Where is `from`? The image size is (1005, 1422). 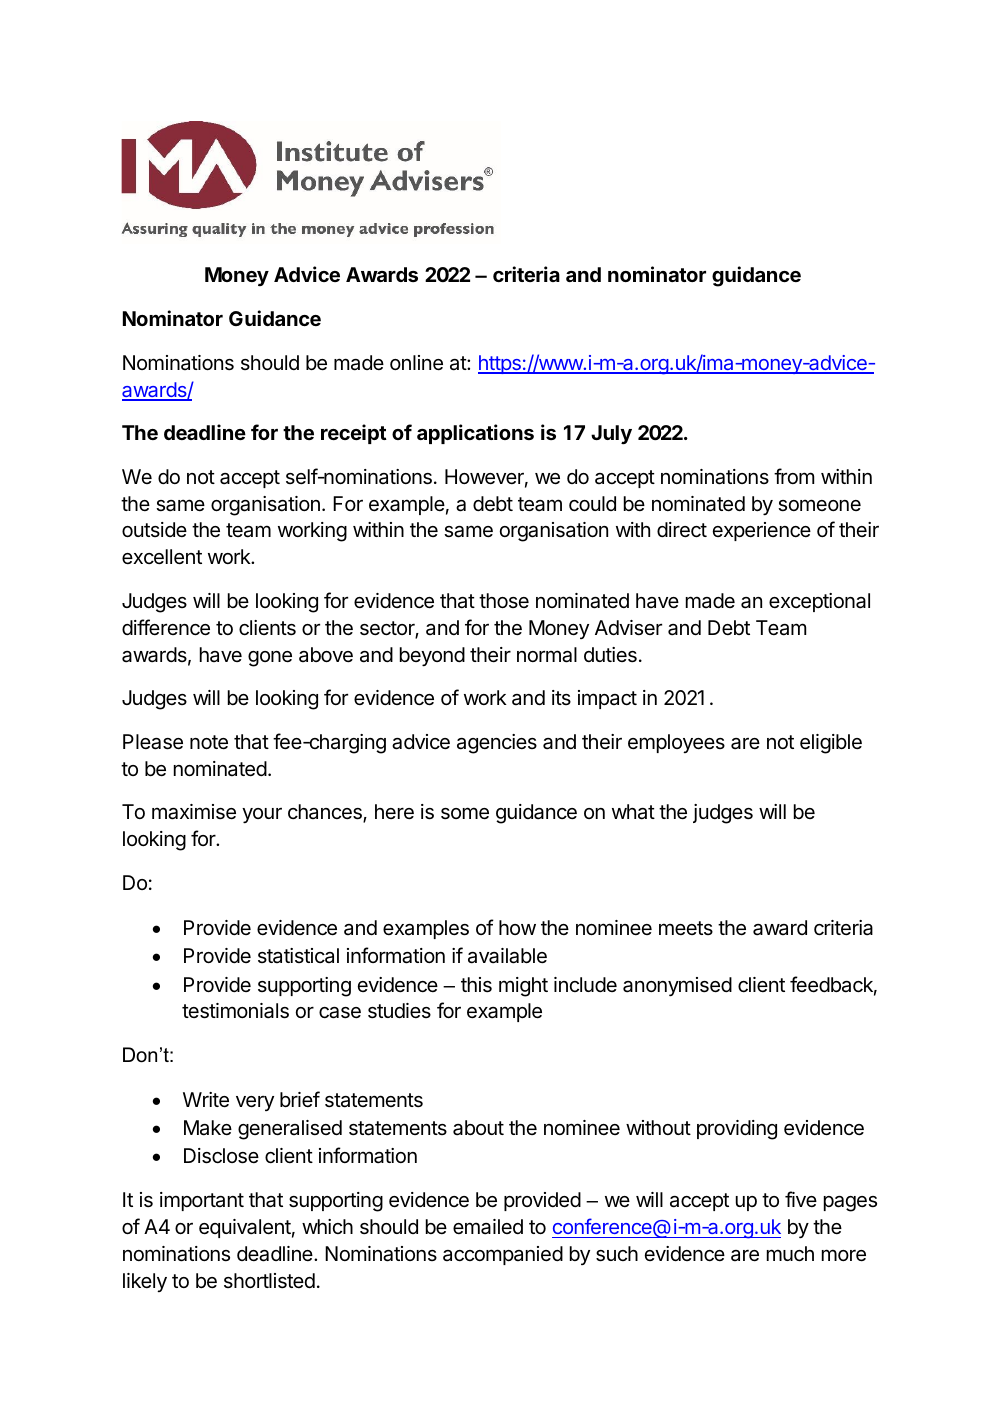
from is located at coordinates (794, 476).
